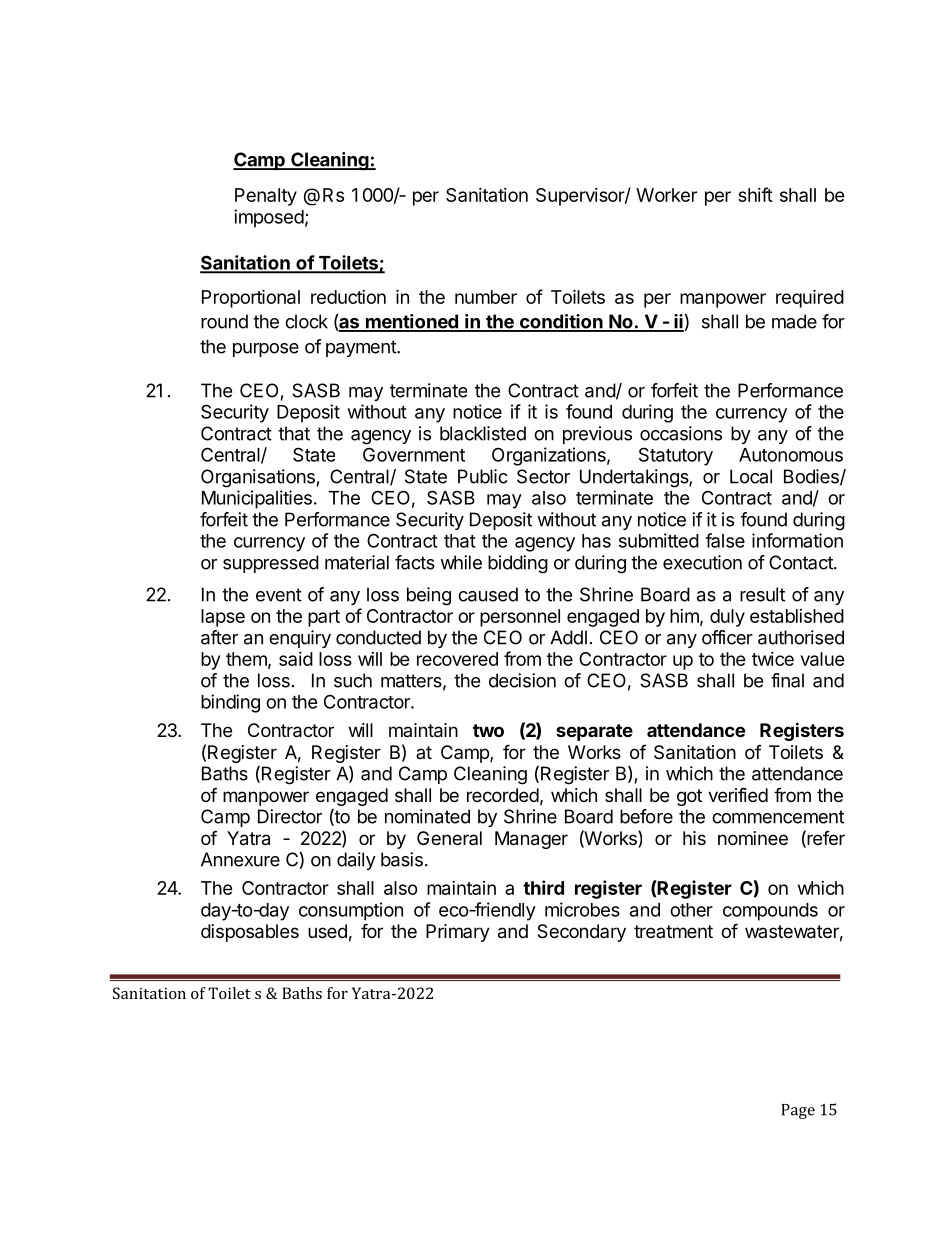 This screenshot has height=1233, width=952. What do you see at coordinates (751, 476) in the screenshot?
I see `Local` at bounding box center [751, 476].
